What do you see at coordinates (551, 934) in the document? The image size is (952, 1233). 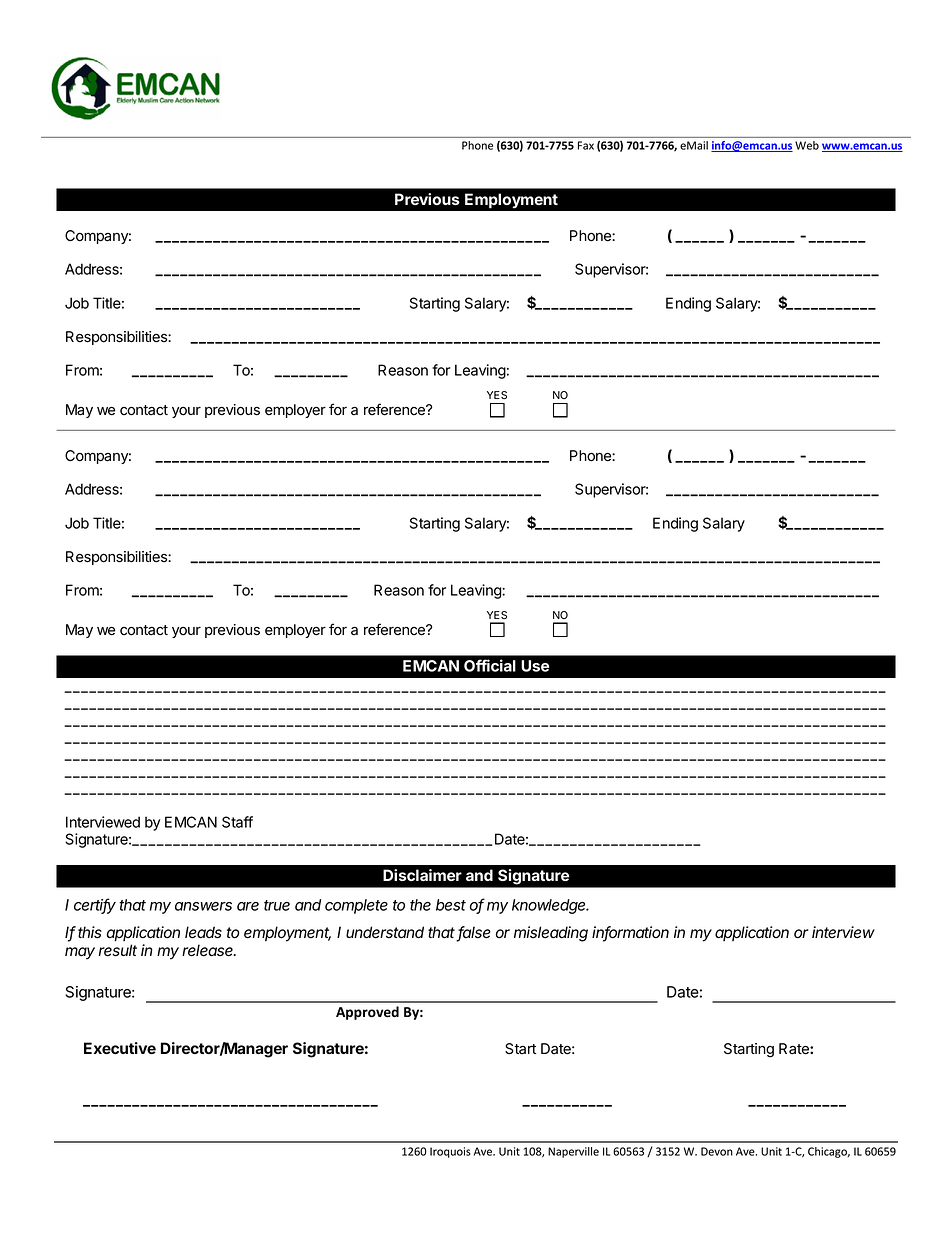 I see `misleading` at bounding box center [551, 934].
